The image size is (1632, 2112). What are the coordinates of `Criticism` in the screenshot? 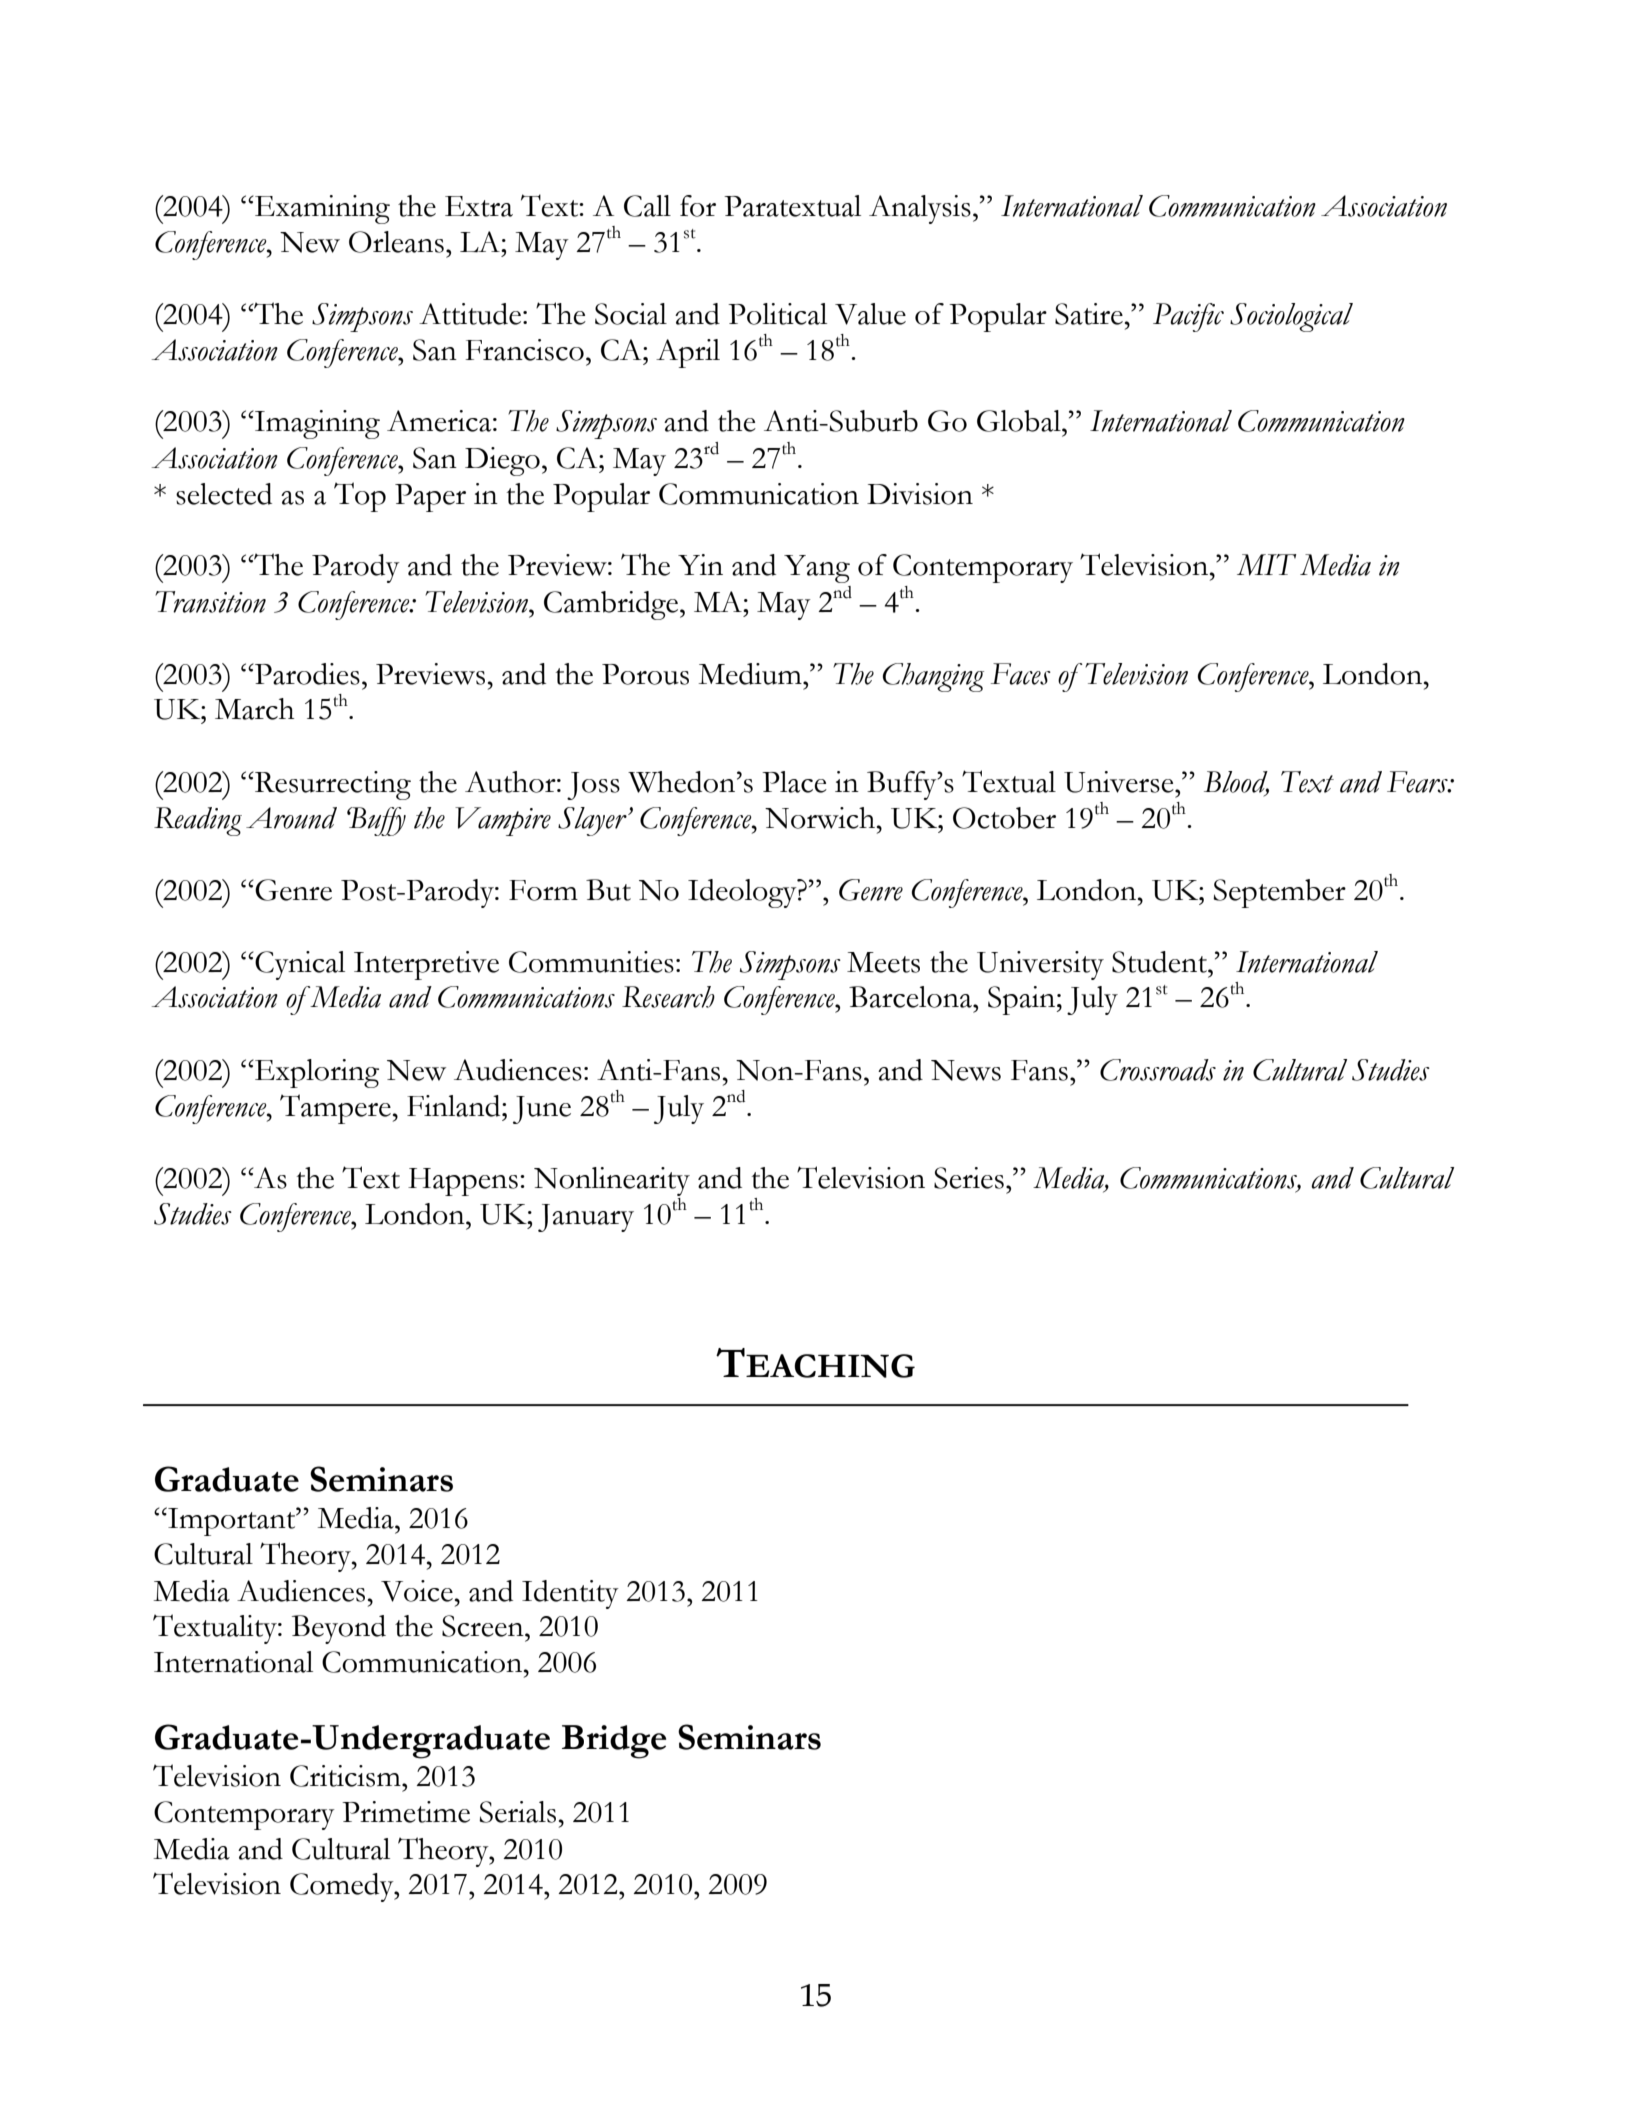 It's located at (346, 1776).
